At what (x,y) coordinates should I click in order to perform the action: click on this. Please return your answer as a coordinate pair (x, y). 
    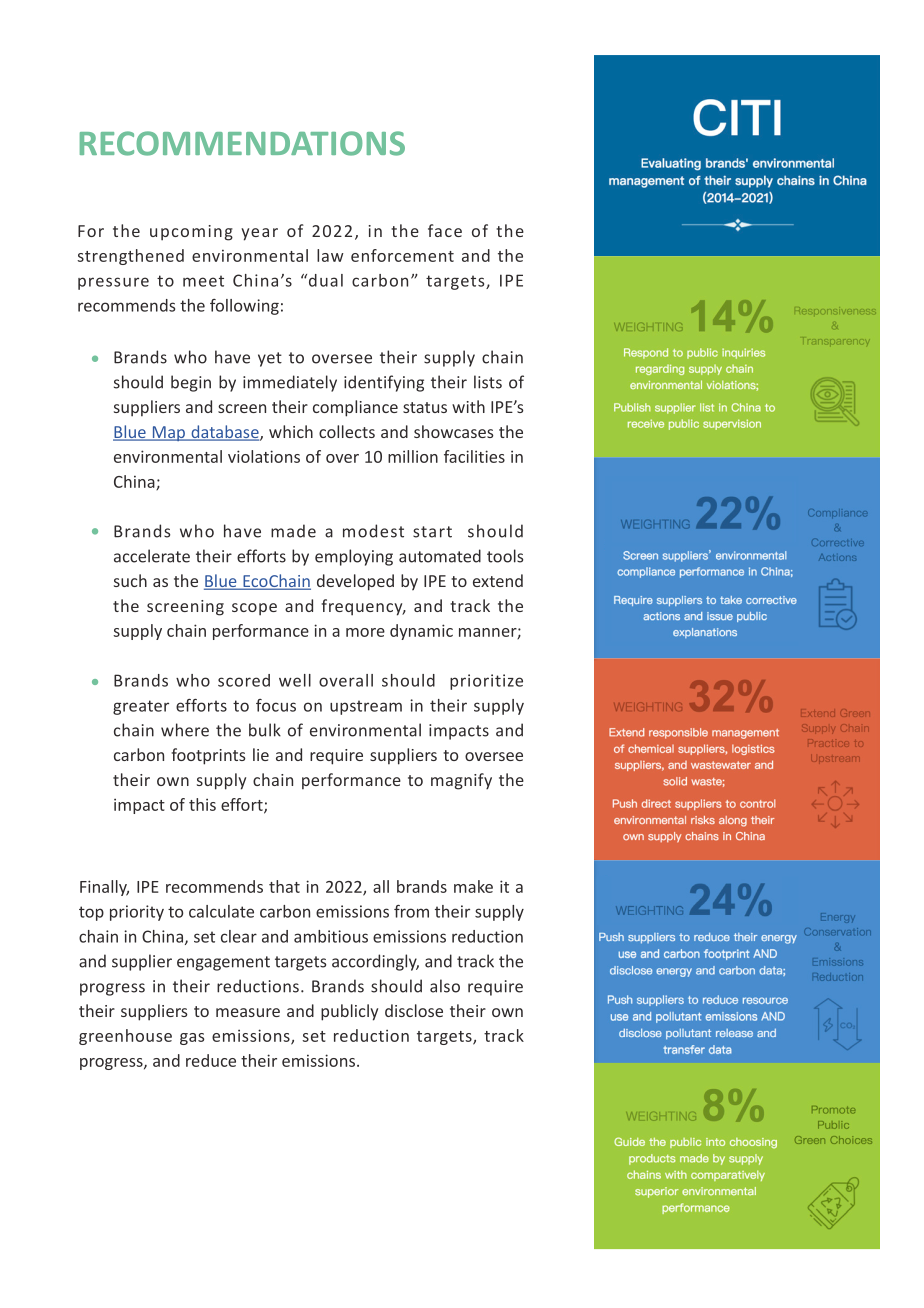
    Looking at the image, I should click on (202, 804).
